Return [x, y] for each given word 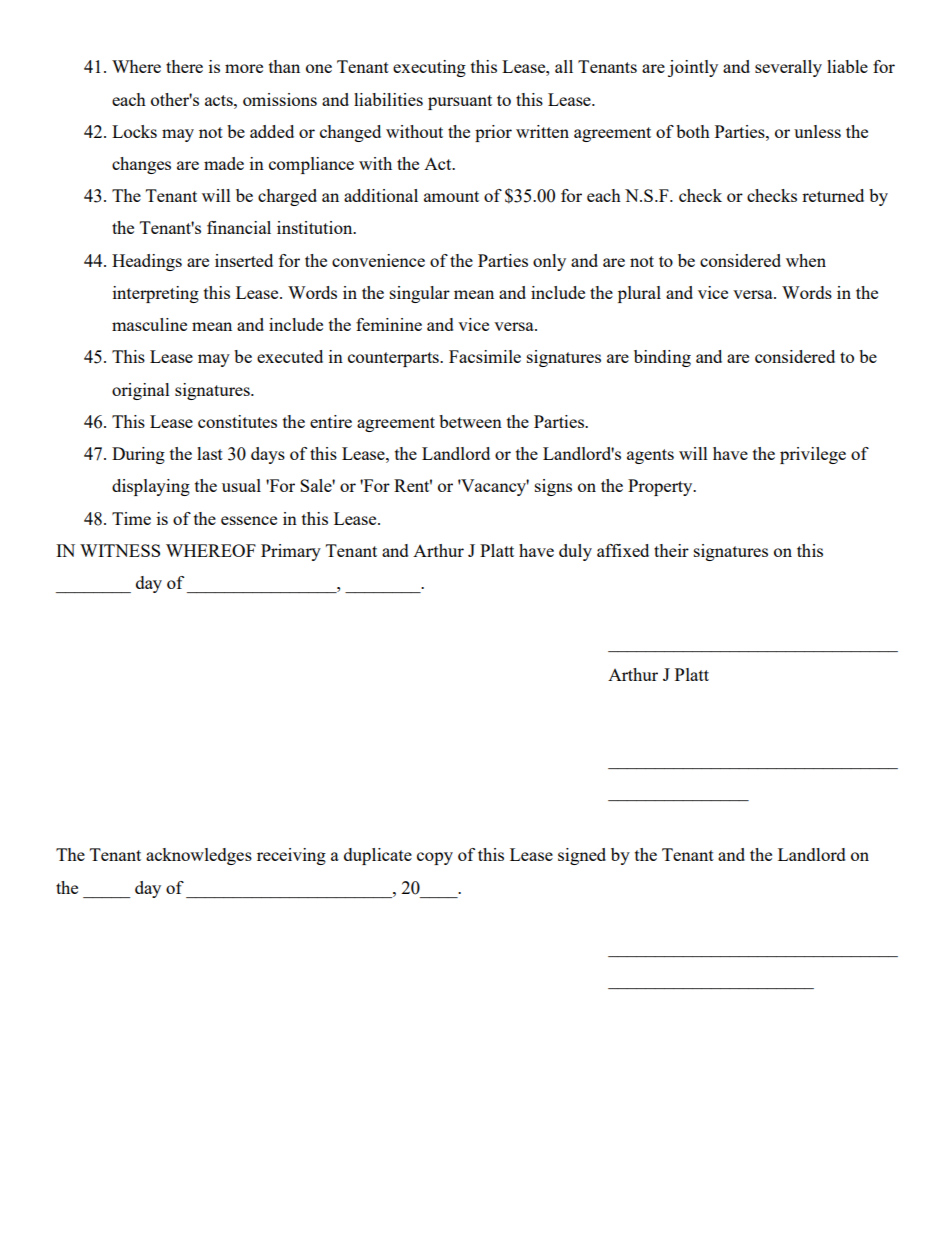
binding [662, 358]
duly [575, 552]
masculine [149, 324]
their [671, 550]
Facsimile [485, 356]
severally [788, 68]
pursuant [460, 102]
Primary [291, 552]
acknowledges [199, 856]
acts [220, 100]
